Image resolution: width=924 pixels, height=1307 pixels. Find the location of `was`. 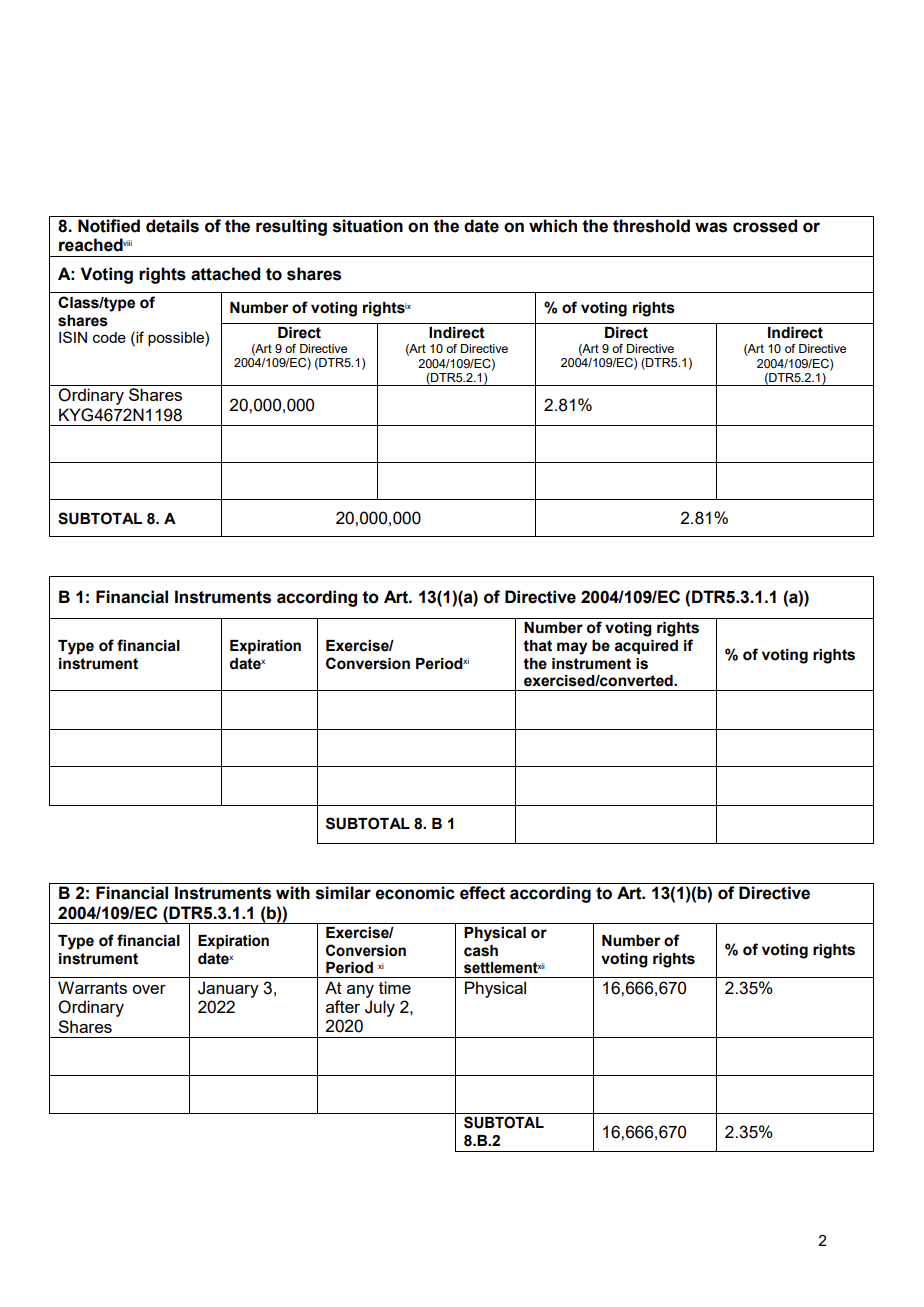

was is located at coordinates (711, 227).
